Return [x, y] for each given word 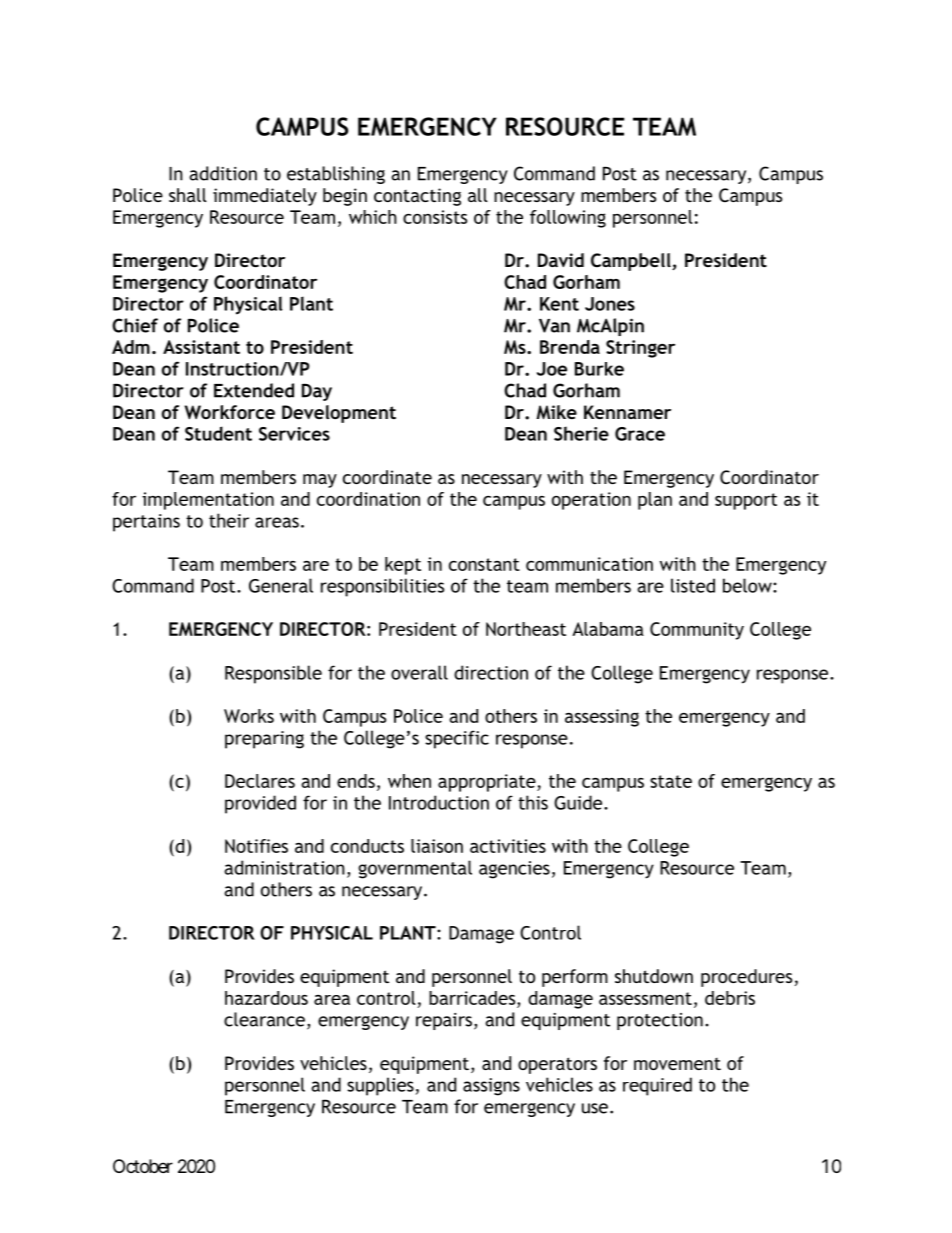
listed [693, 585]
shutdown [654, 976]
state [671, 781]
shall [188, 195]
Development [339, 414]
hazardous [266, 998]
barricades [473, 998]
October [143, 1166]
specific [457, 739]
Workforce [230, 412]
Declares [260, 781]
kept [403, 566]
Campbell [632, 262]
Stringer [640, 349]
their [229, 520]
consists [435, 217]
